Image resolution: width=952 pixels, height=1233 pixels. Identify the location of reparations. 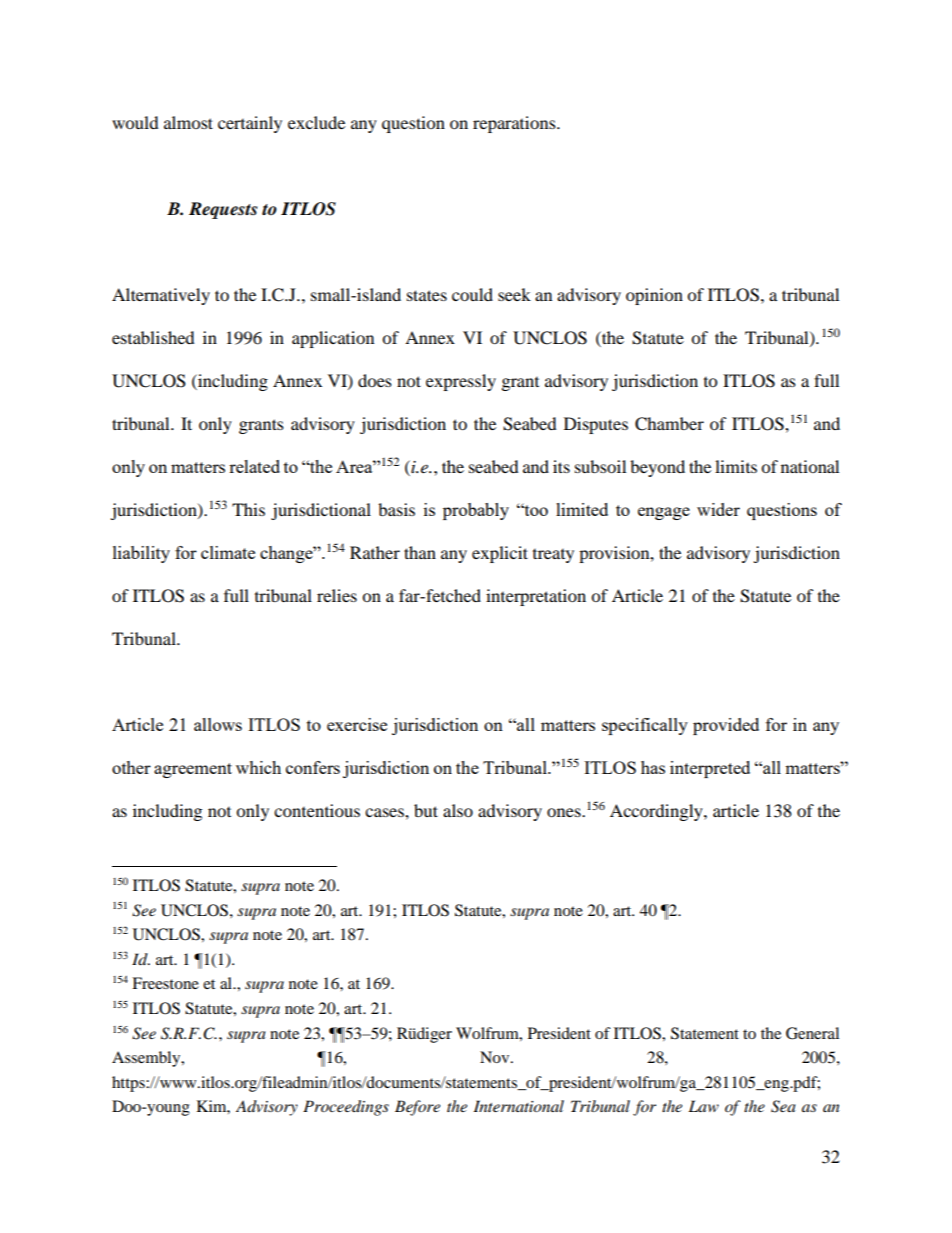
(515, 124).
